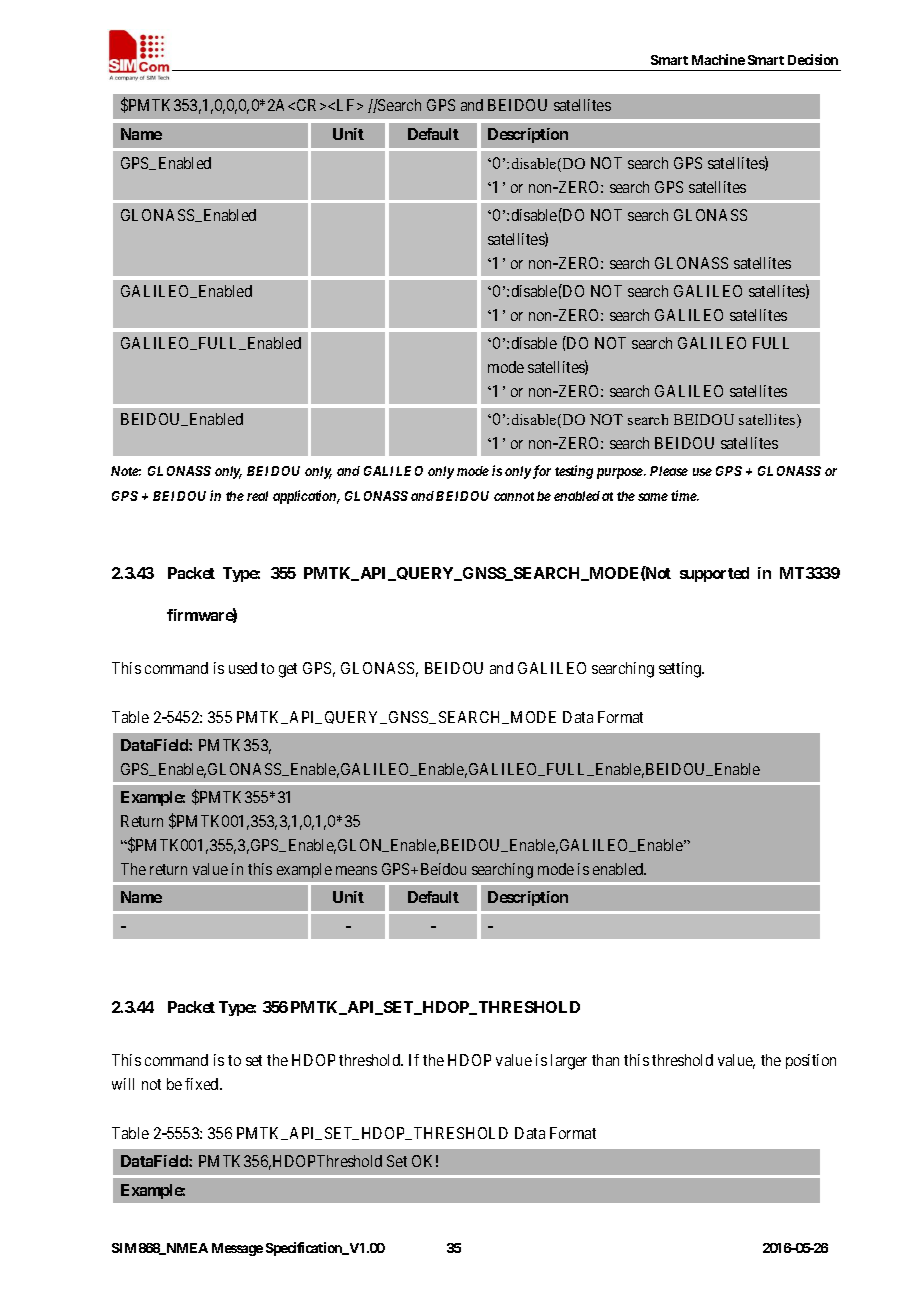 This document has width=924, height=1308. What do you see at coordinates (288, 670) in the document?
I see `get` at bounding box center [288, 670].
